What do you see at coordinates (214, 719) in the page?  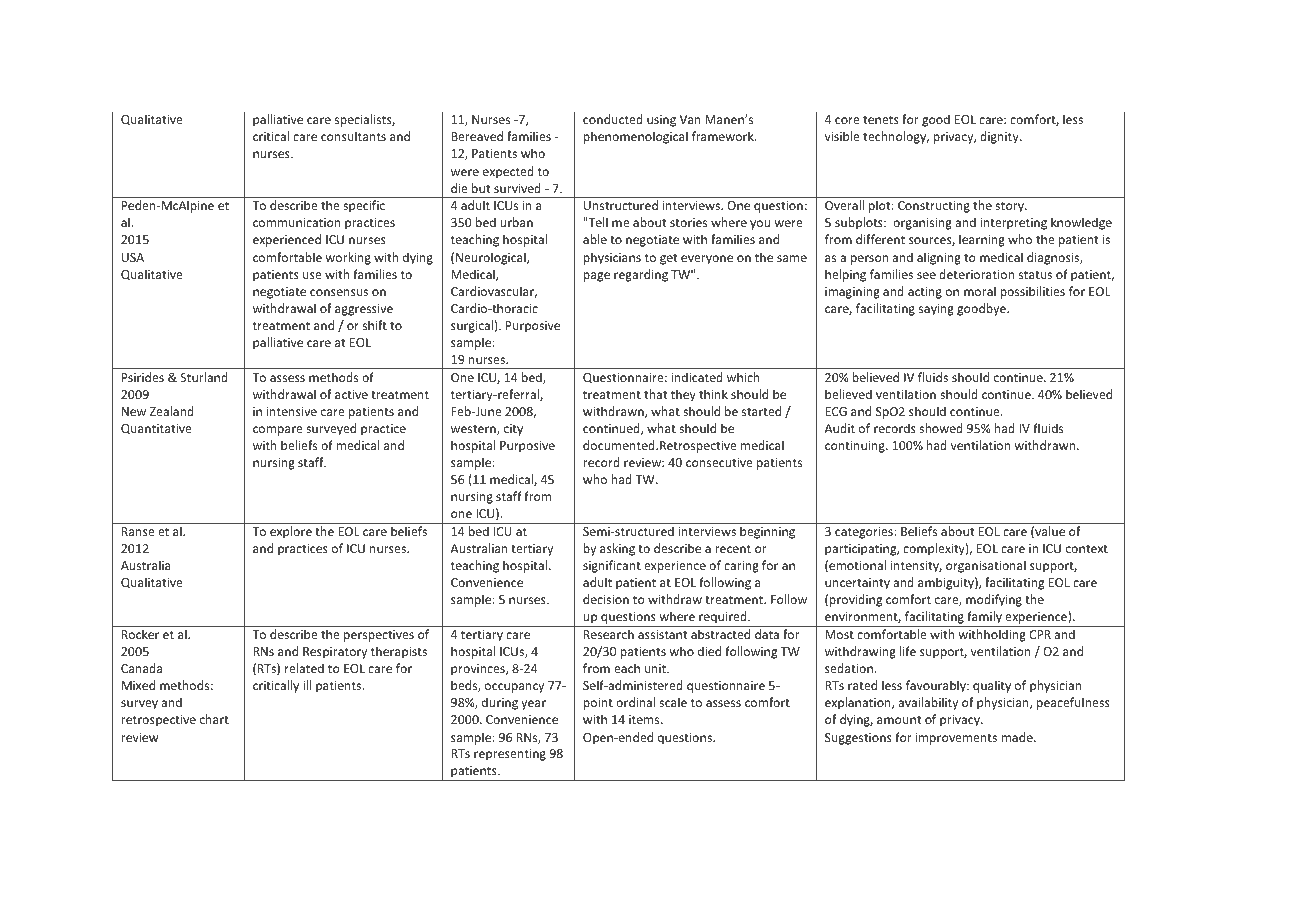 I see `chart` at bounding box center [214, 719].
